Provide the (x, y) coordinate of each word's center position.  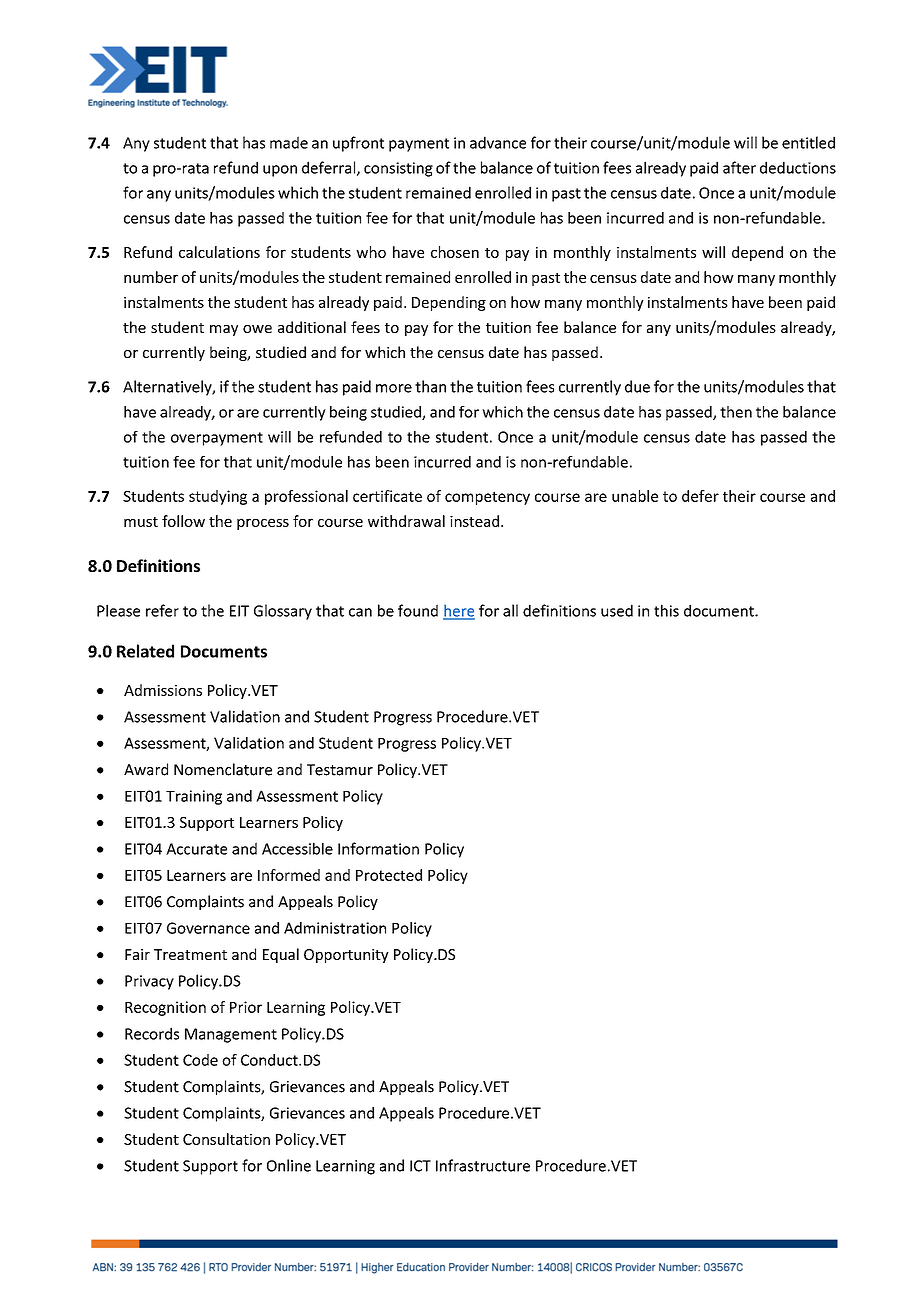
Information (378, 848)
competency (487, 498)
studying (218, 497)
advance (498, 142)
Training (194, 797)
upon (280, 171)
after (739, 167)
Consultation (226, 1139)
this (666, 610)
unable (635, 496)
